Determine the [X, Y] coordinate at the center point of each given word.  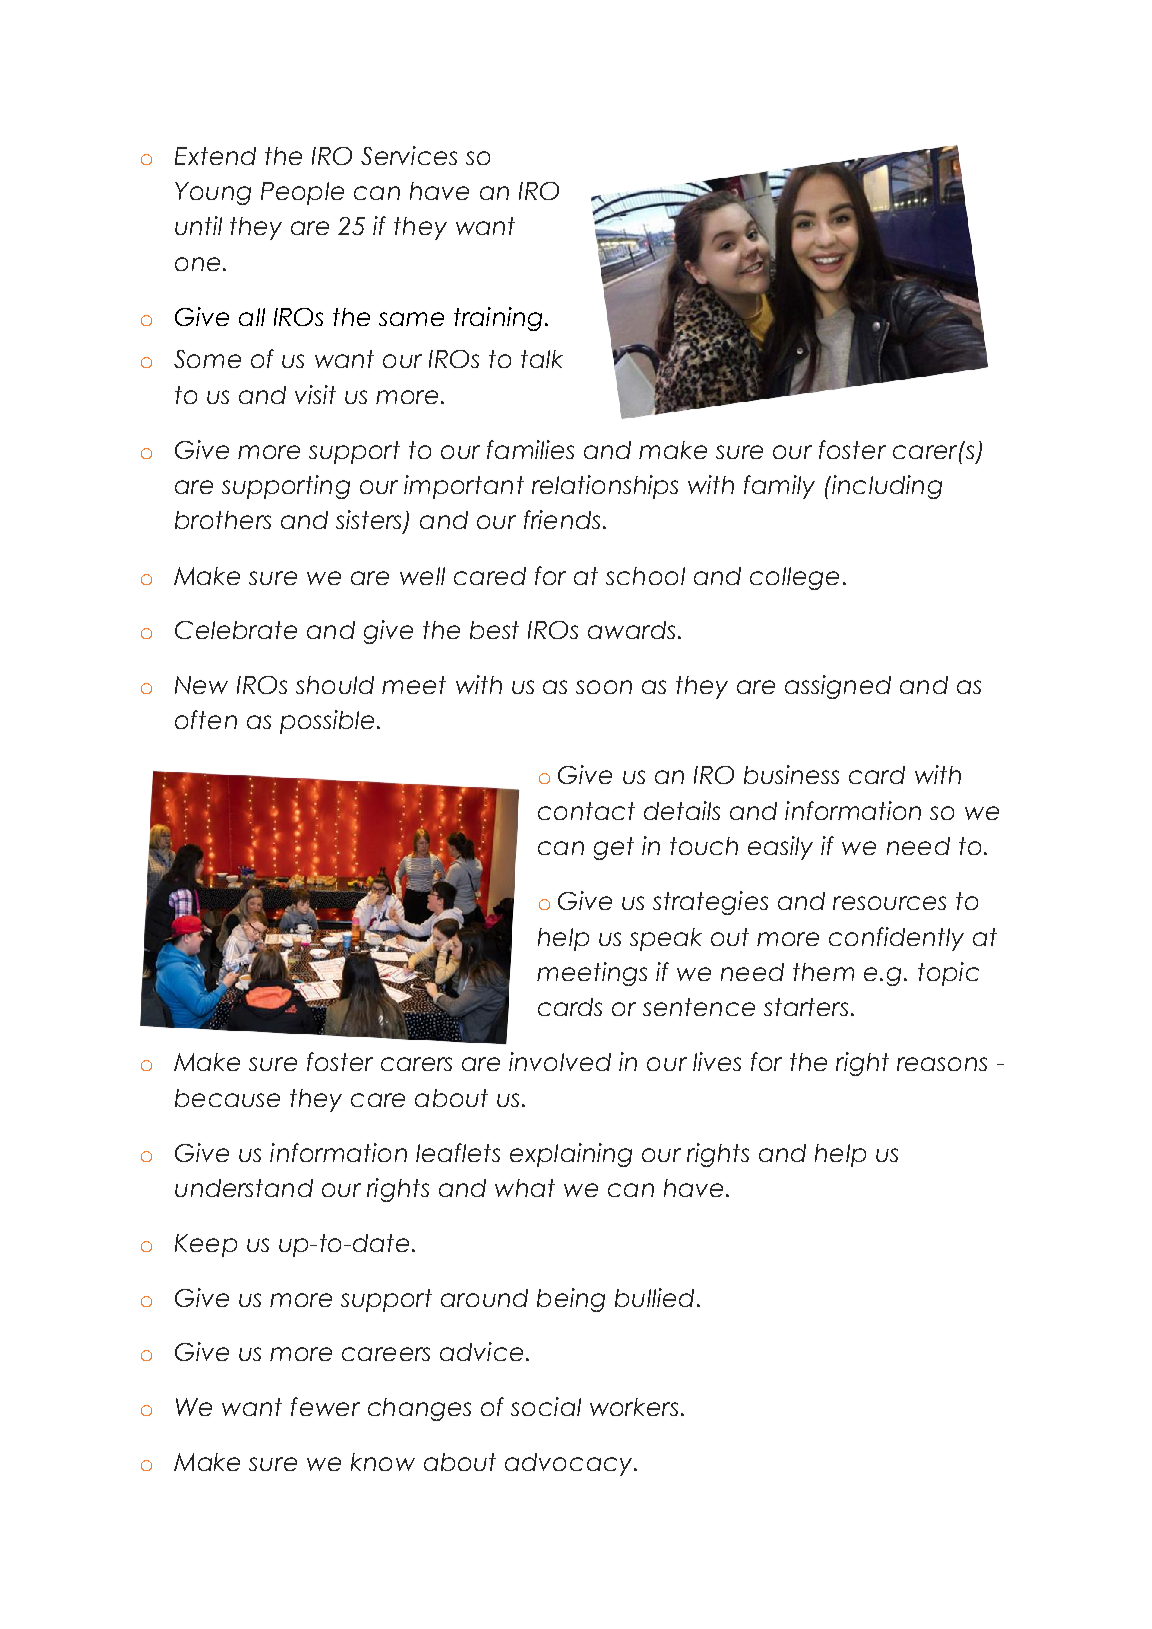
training [498, 319]
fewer [325, 1406]
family [779, 487]
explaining [571, 1155]
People [302, 193]
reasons [942, 1064]
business [791, 774]
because [227, 1098]
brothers [223, 520]
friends [562, 519]
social [546, 1406]
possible [327, 722]
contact [586, 811]
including [885, 487]
